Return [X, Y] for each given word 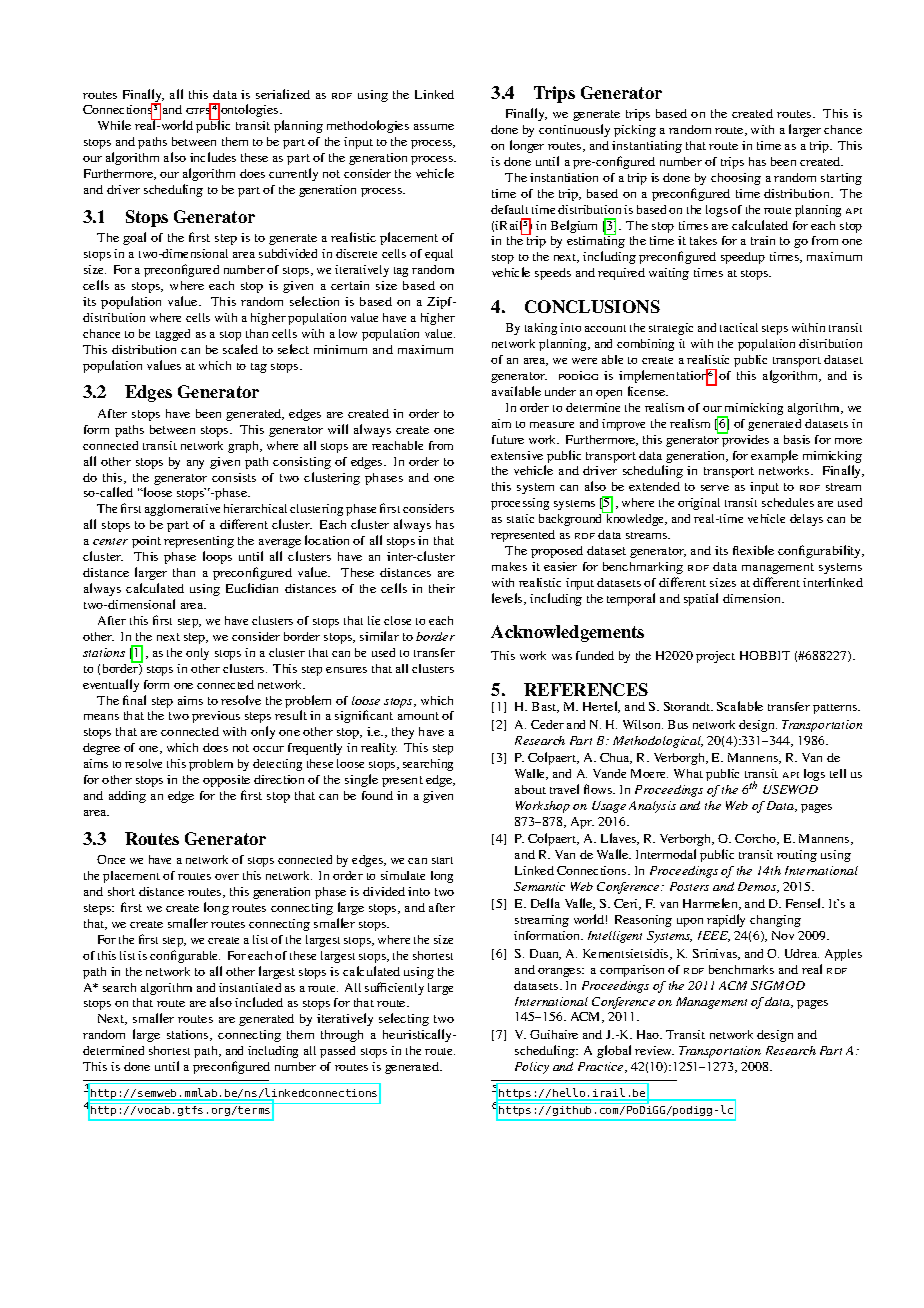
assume [434, 127]
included [259, 1002]
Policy [532, 1068]
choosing [736, 179]
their [442, 588]
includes [213, 157]
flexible [753, 550]
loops [217, 557]
